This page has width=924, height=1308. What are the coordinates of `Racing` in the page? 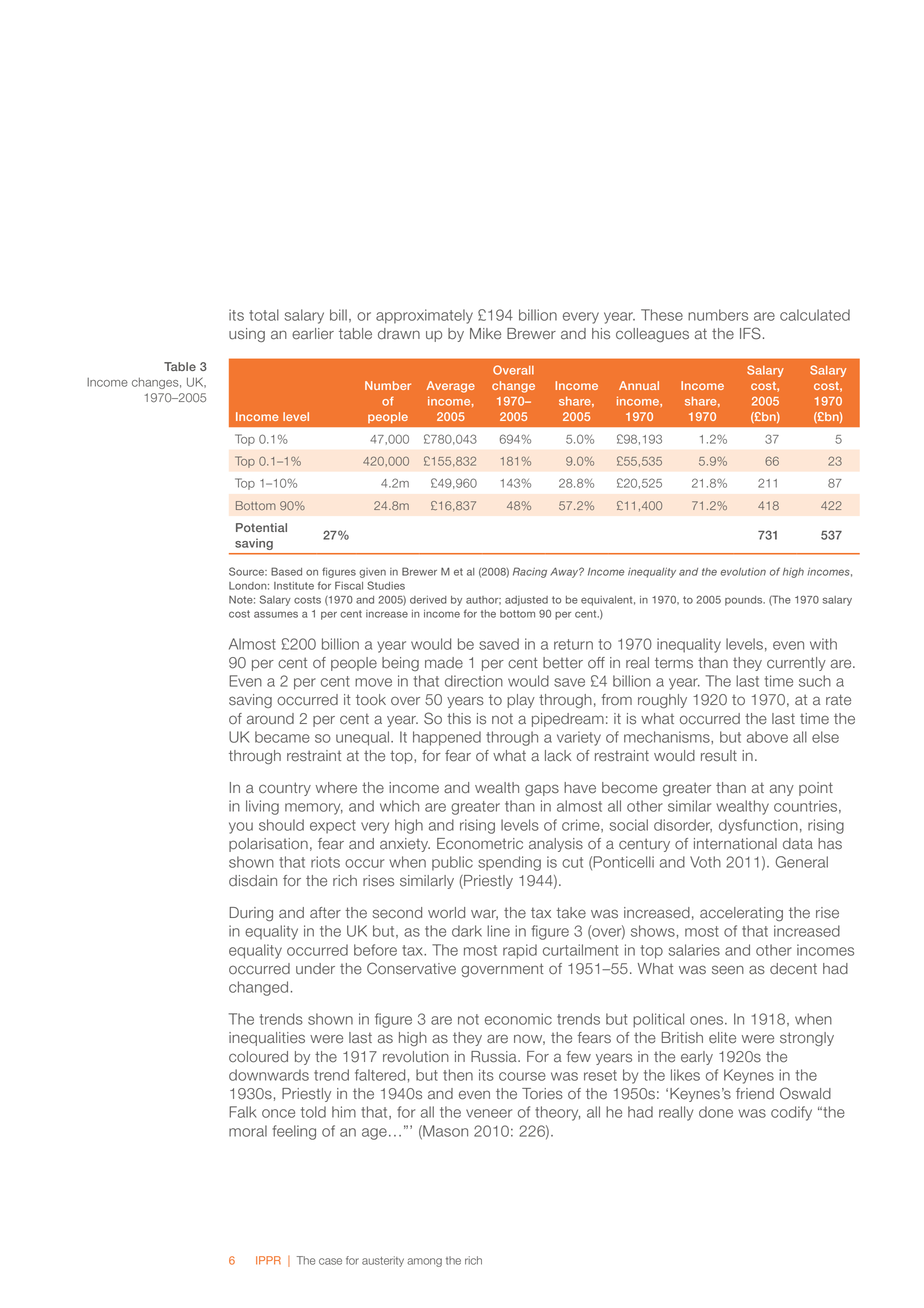 It's located at (530, 572).
